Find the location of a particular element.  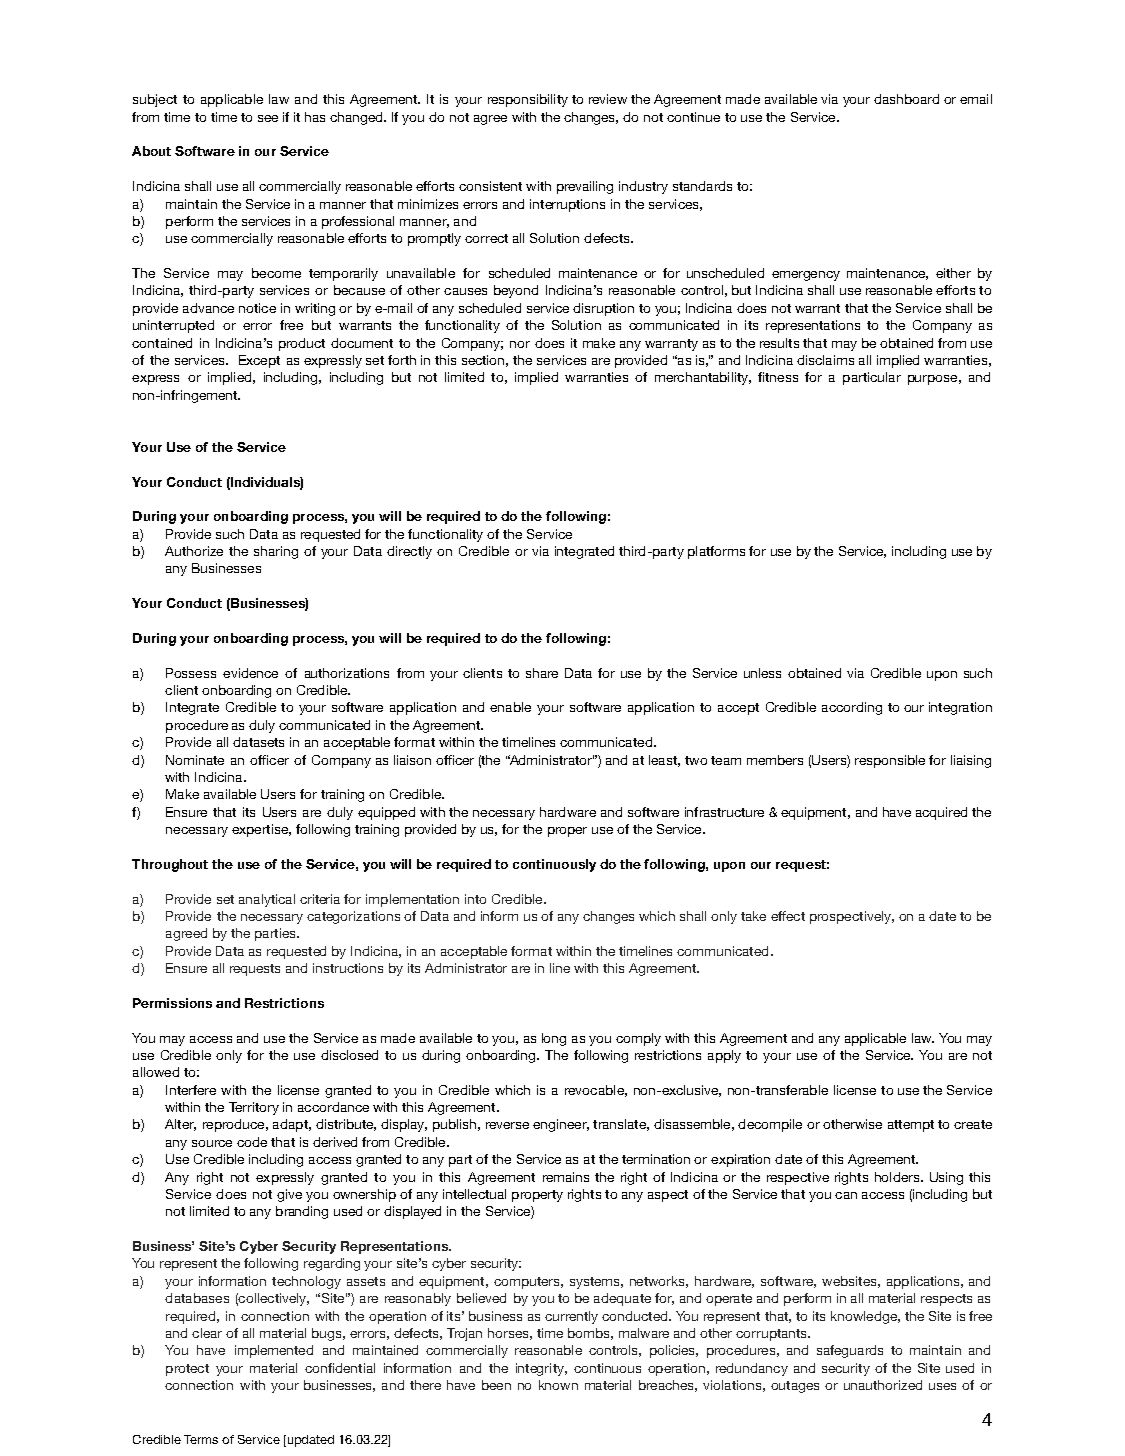

implemented is located at coordinates (274, 1351).
